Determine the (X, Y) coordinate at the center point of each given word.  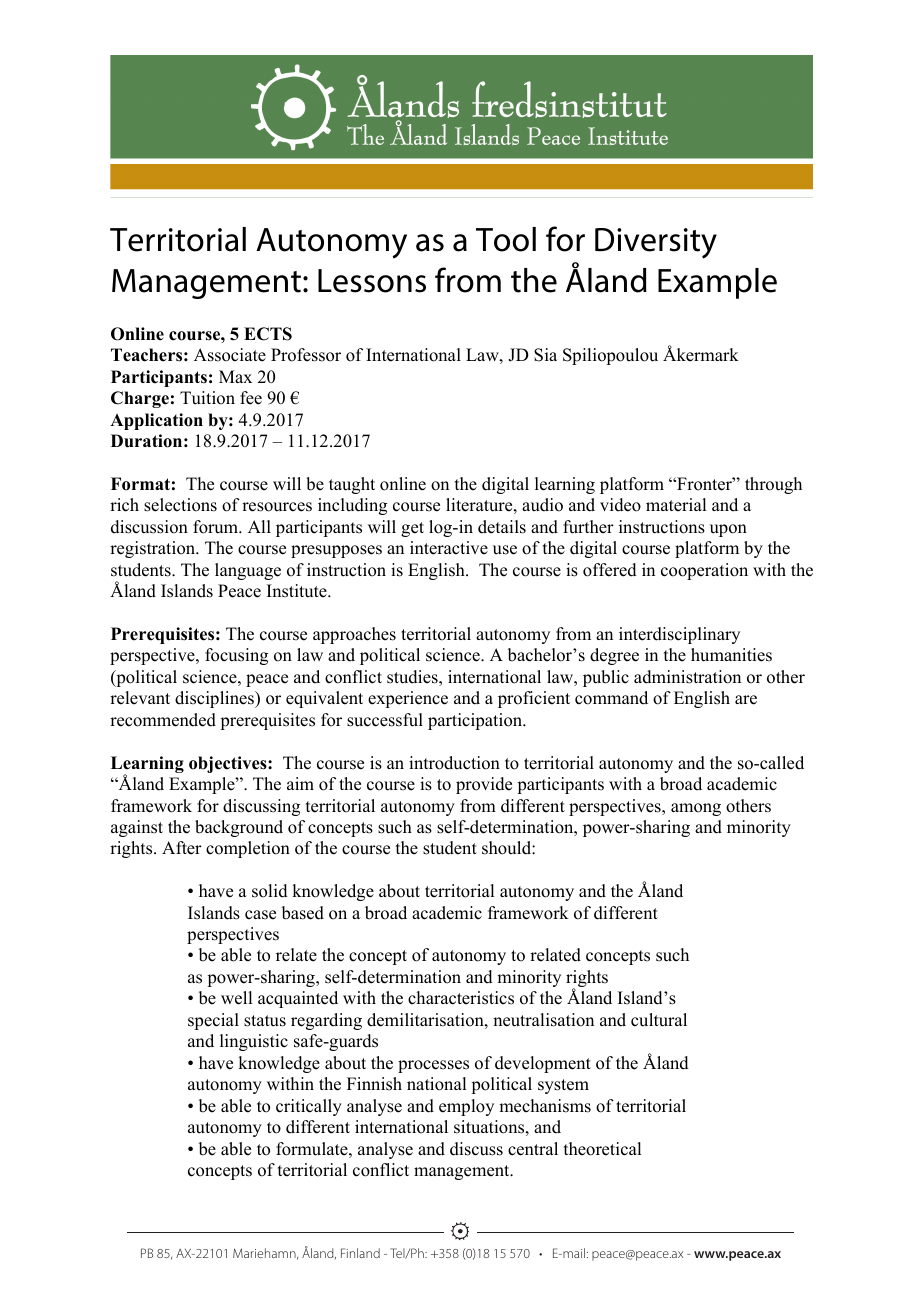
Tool (506, 239)
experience (408, 699)
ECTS (268, 334)
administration (687, 677)
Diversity (656, 243)
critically (309, 1107)
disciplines (216, 699)
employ (466, 1107)
